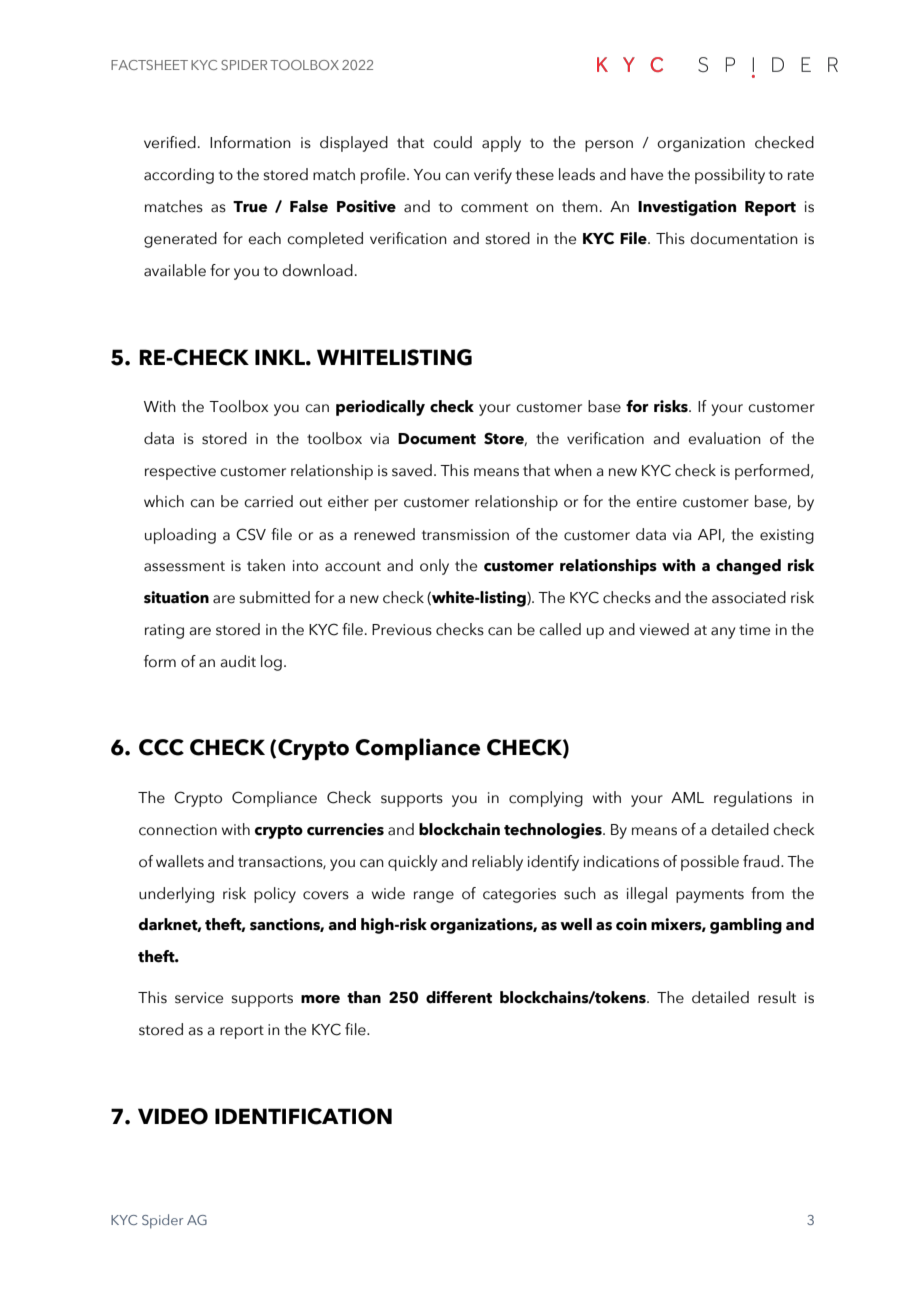 This document has height=1308, width=924. Describe the element at coordinates (459, 997) in the document. I see `different` at that location.
